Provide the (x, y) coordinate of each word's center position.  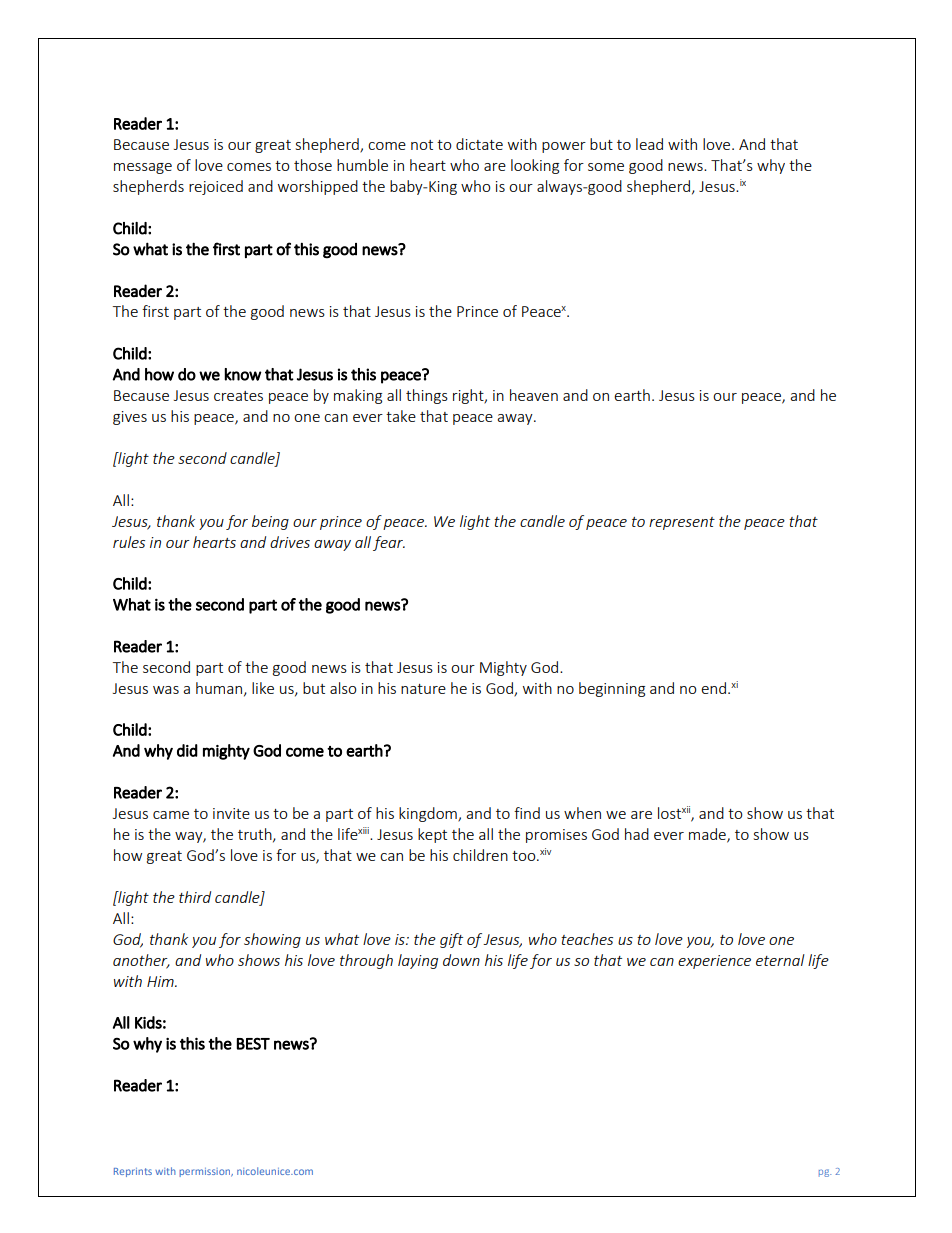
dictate (479, 144)
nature (423, 689)
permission (206, 1172)
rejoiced (216, 187)
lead (649, 144)
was (166, 690)
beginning (612, 689)
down (461, 960)
